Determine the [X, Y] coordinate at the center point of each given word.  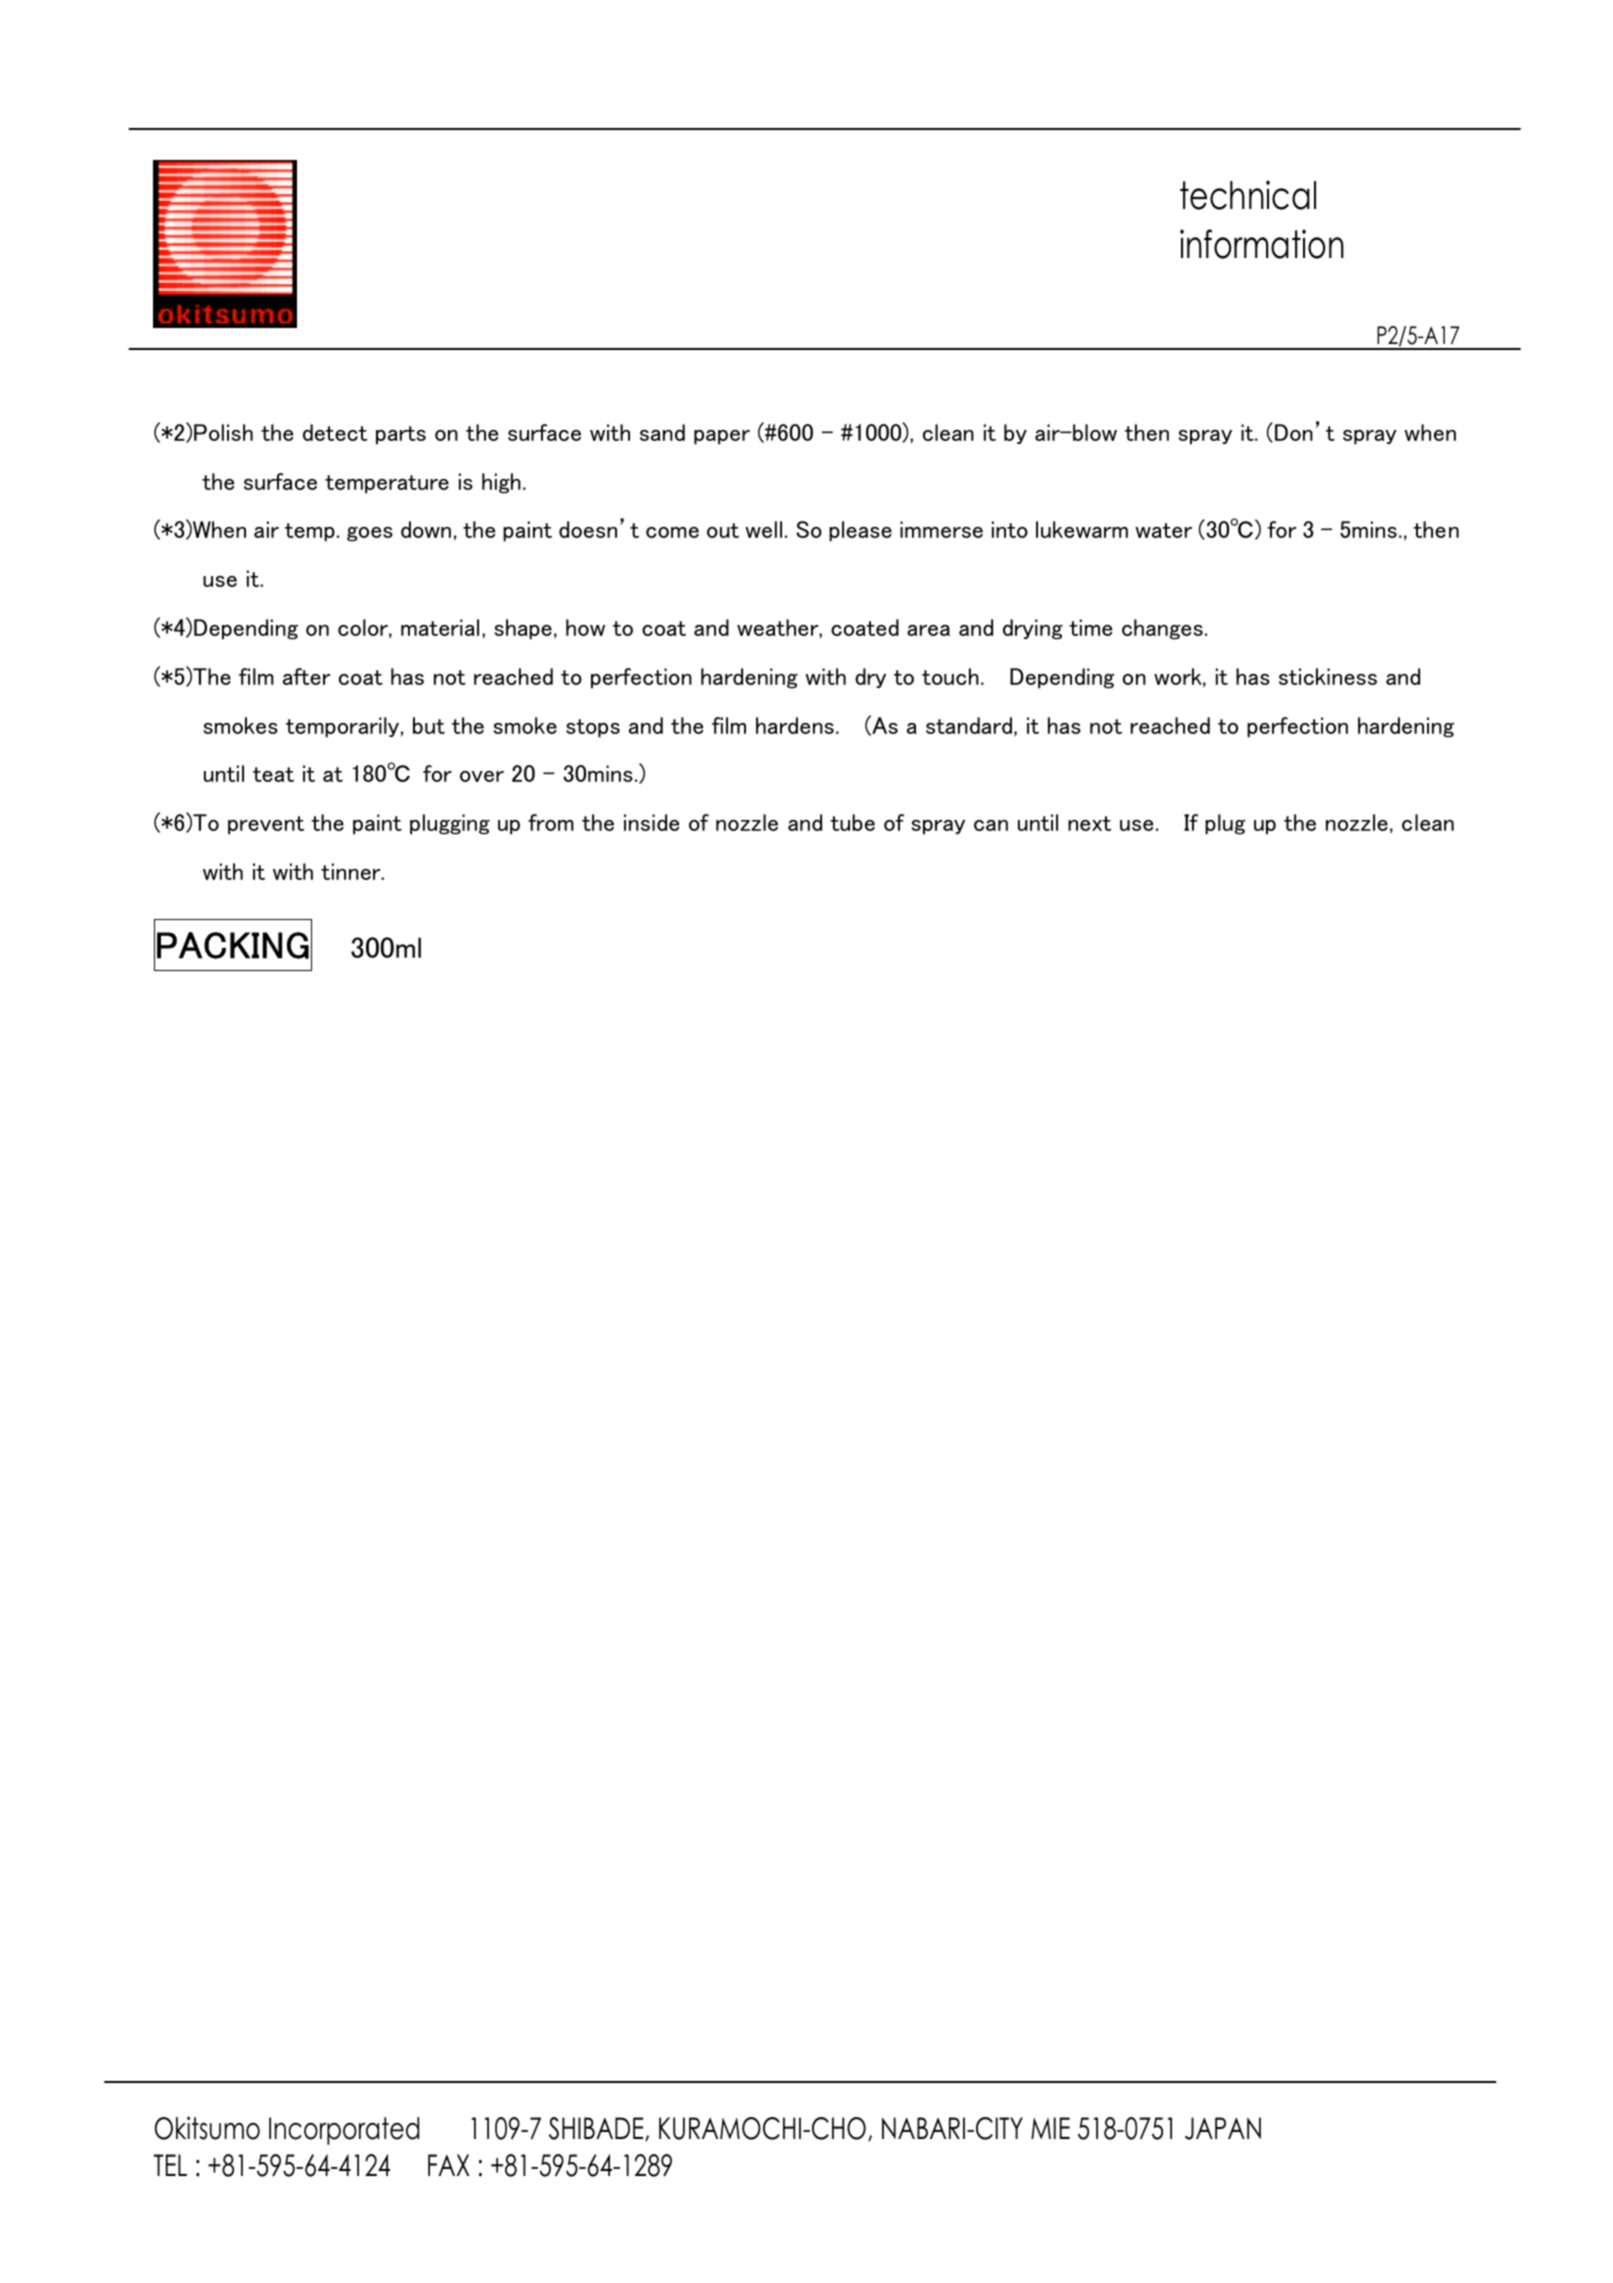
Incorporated [344, 2131]
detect [335, 432]
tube [852, 822]
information [1262, 244]
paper [722, 437]
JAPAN [1223, 2128]
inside [651, 822]
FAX [449, 2165]
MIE [1050, 2128]
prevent [266, 825]
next [1089, 823]
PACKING [233, 945]
